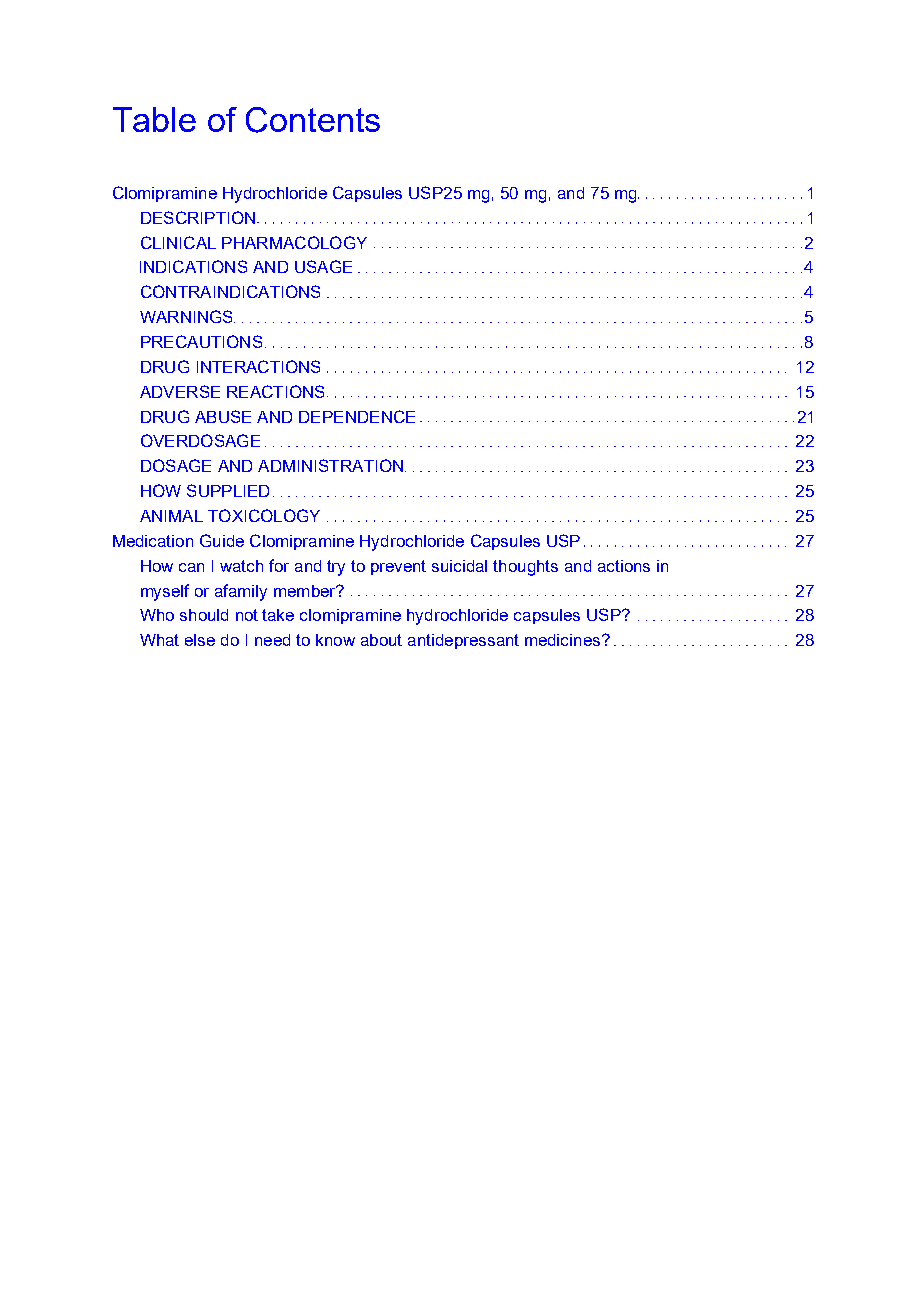 The width and height of the screenshot is (924, 1308). What do you see at coordinates (323, 266) in the screenshot?
I see `USAGE` at bounding box center [323, 266].
